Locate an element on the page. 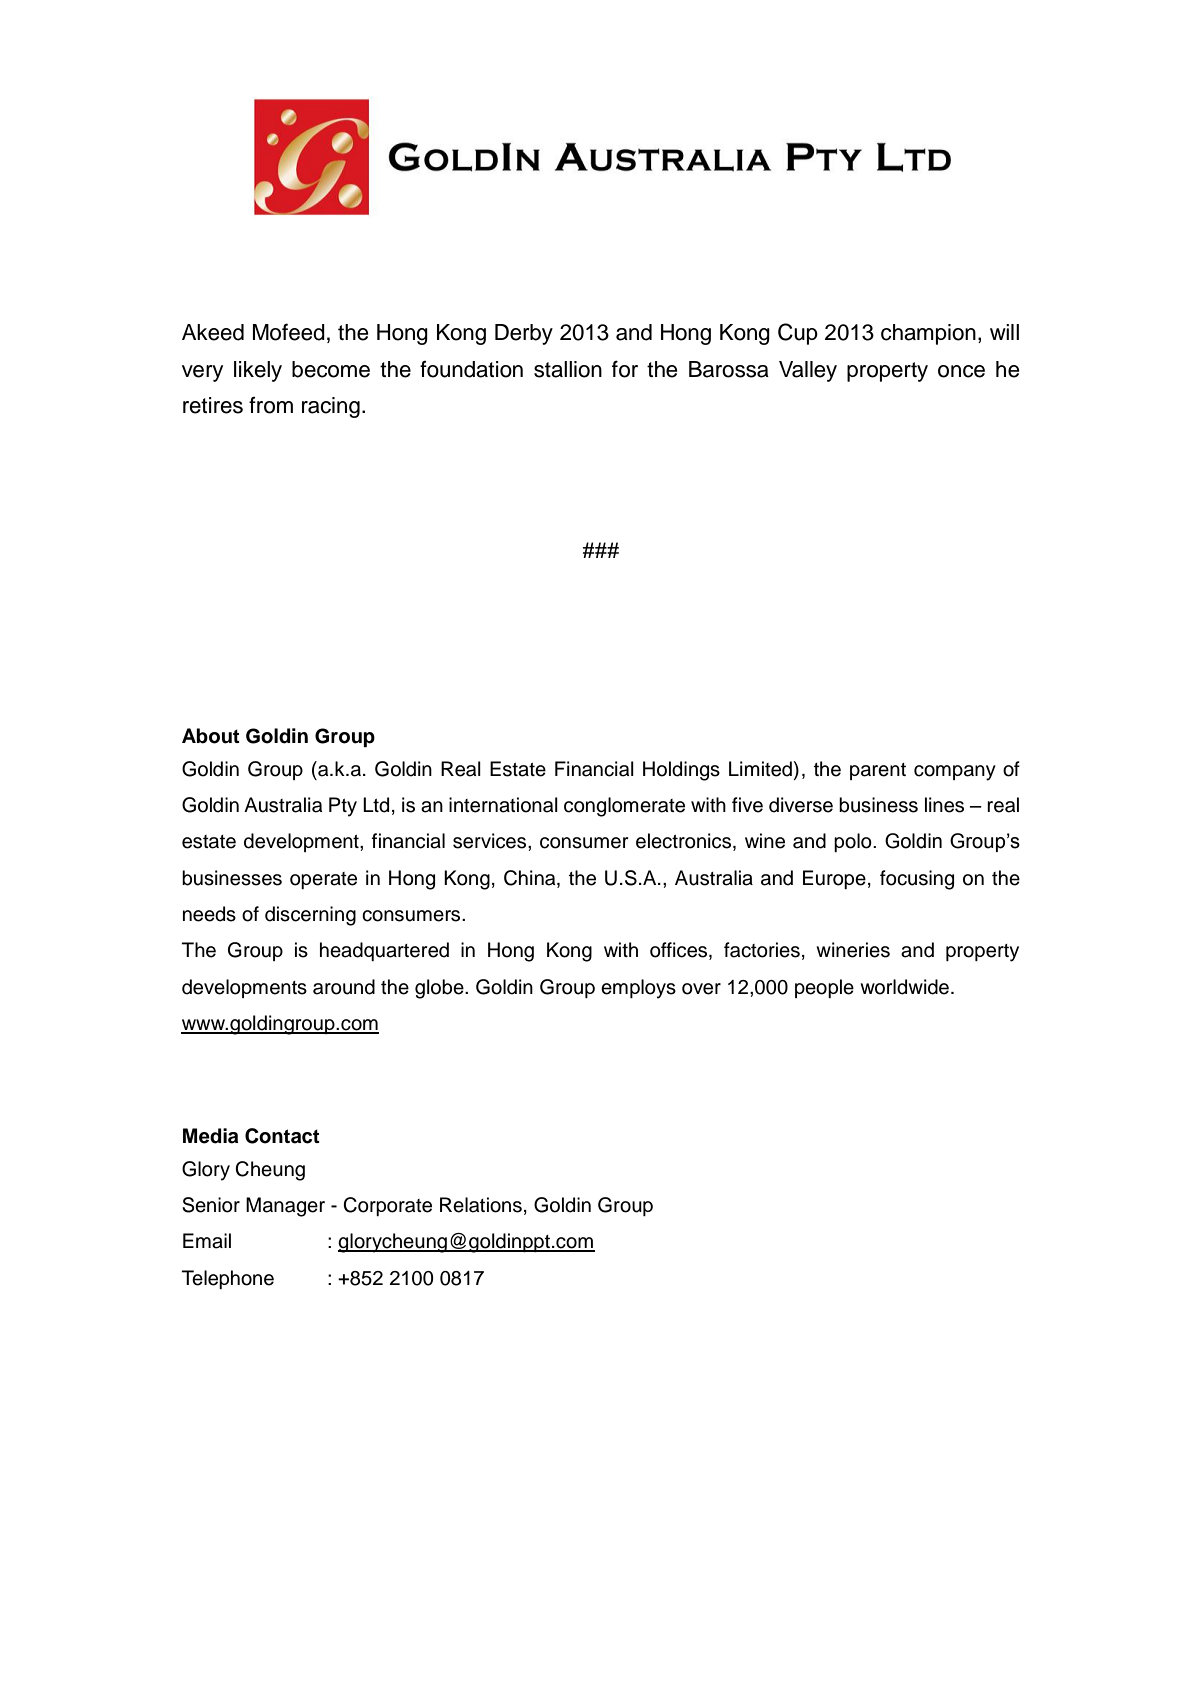 This image has height=1700, width=1202. conglomerate is located at coordinates (624, 807).
